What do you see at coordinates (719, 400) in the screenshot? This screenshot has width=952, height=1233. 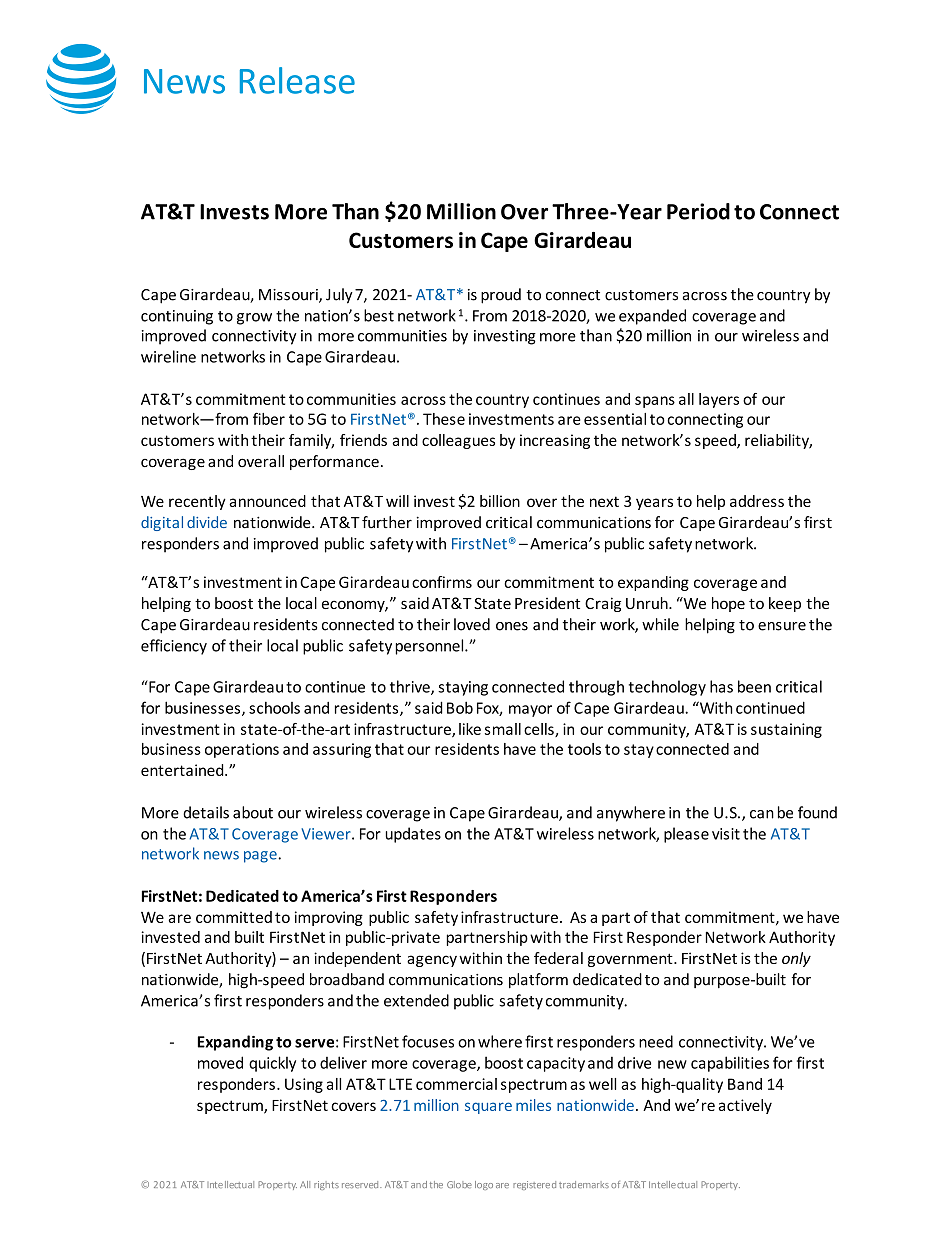 I see `layers` at bounding box center [719, 400].
